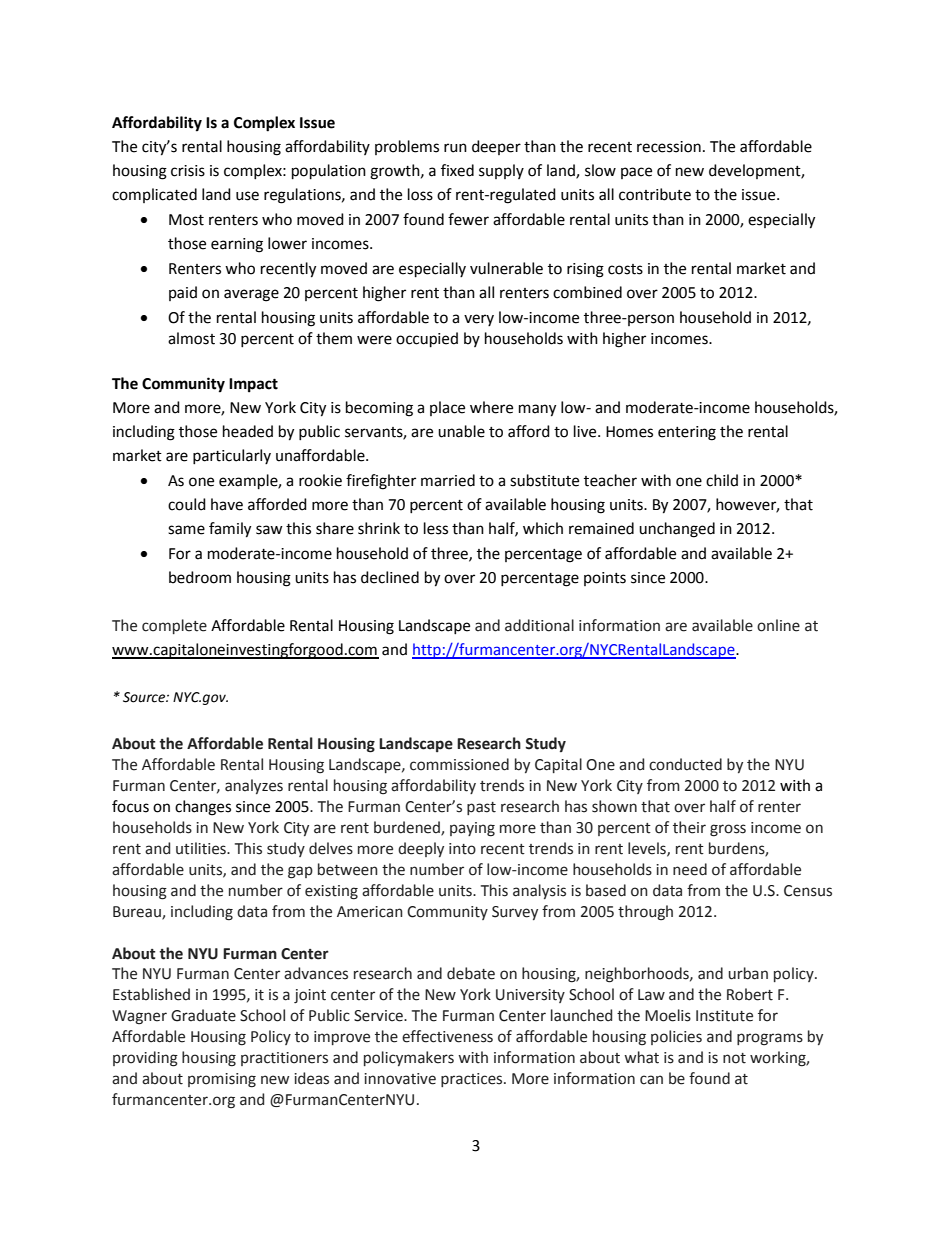 This image has width=952, height=1233. What do you see at coordinates (734, 1058) in the image?
I see `not` at bounding box center [734, 1058].
